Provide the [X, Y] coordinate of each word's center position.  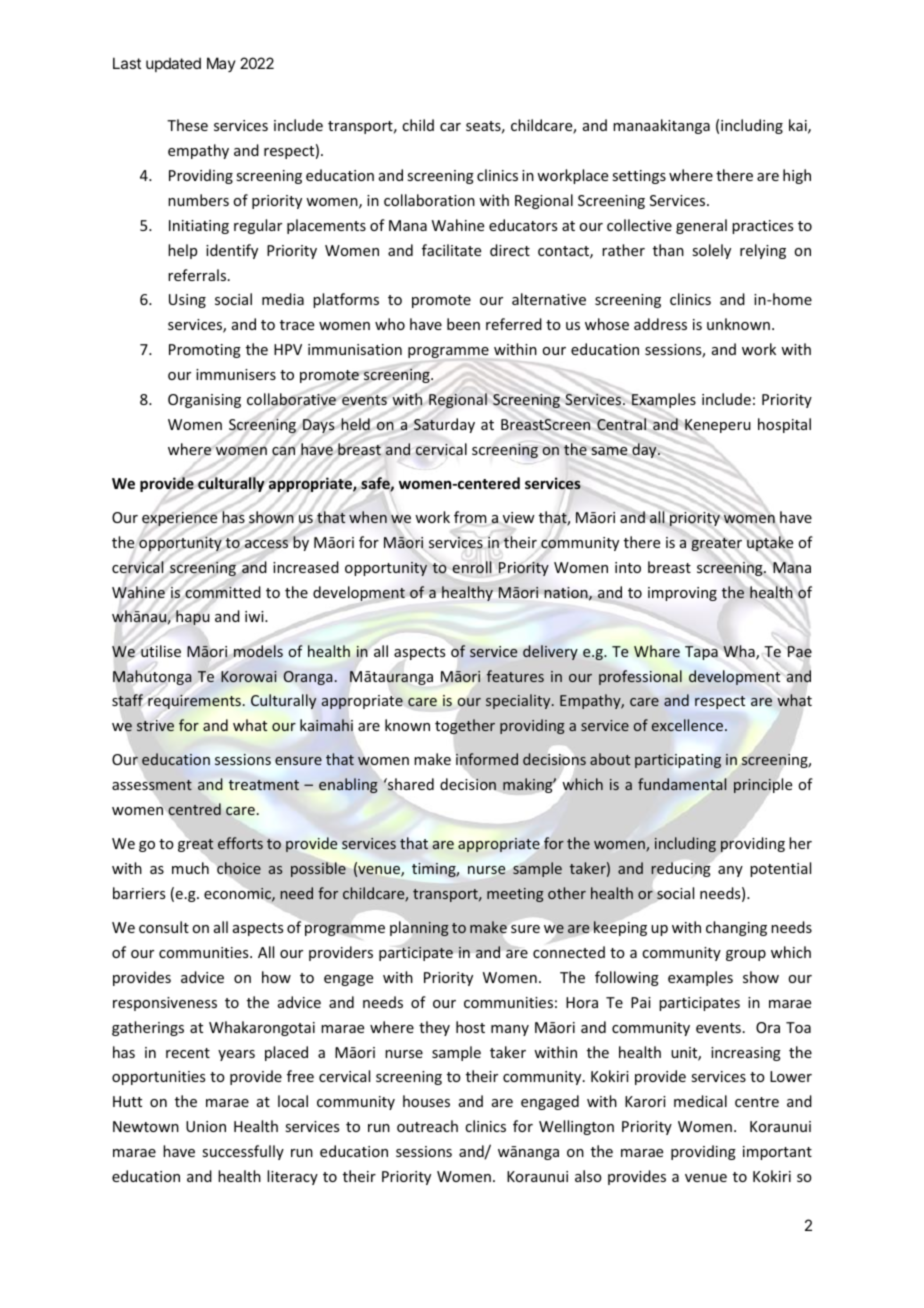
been [463, 324]
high [797, 176]
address [660, 324]
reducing [681, 869]
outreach [427, 1126]
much [190, 868]
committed [223, 591]
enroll [472, 567]
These [187, 125]
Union [206, 1126]
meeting [515, 895]
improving [682, 594]
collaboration [429, 200]
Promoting [205, 351]
